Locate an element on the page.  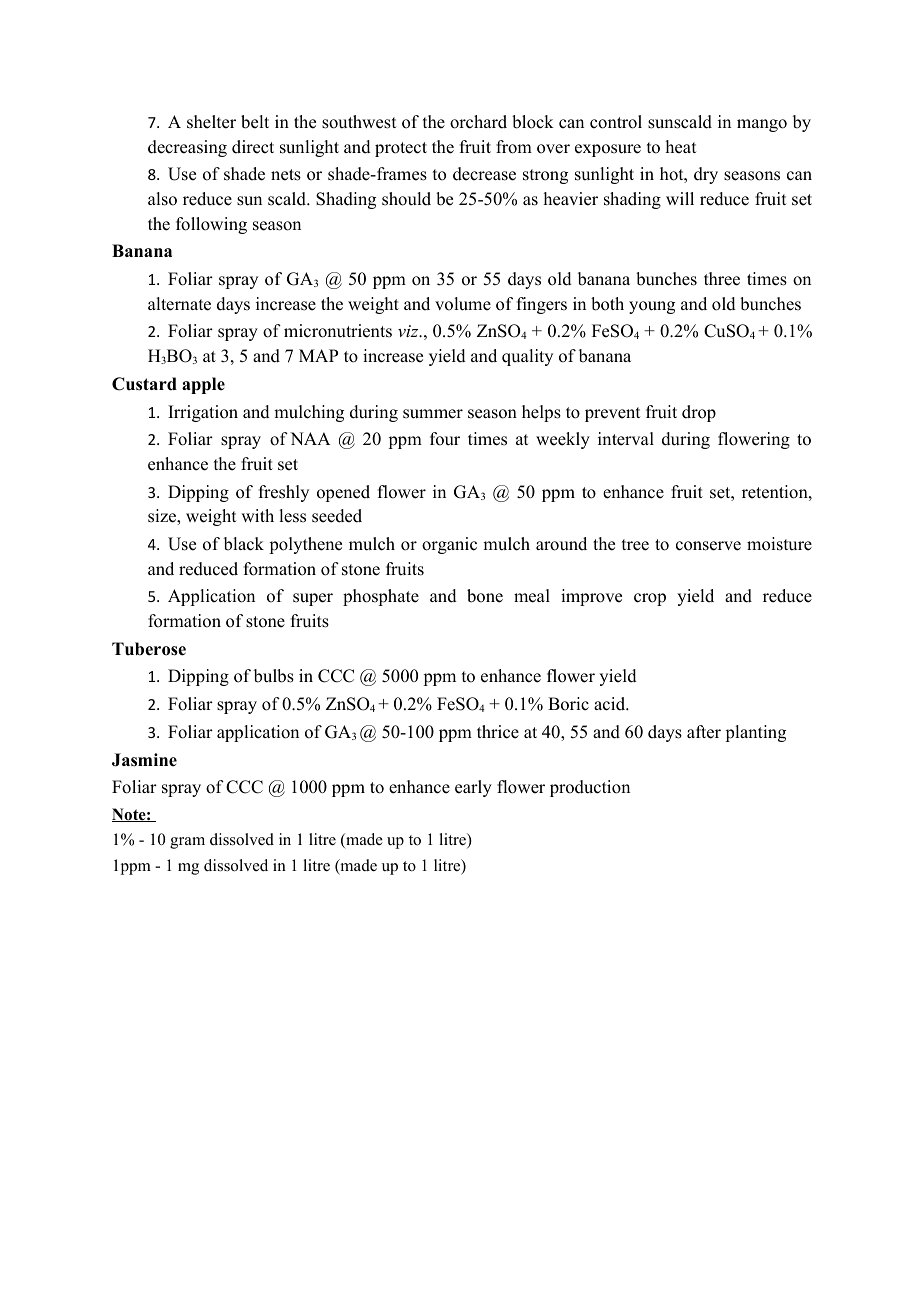
heat is located at coordinates (681, 147).
